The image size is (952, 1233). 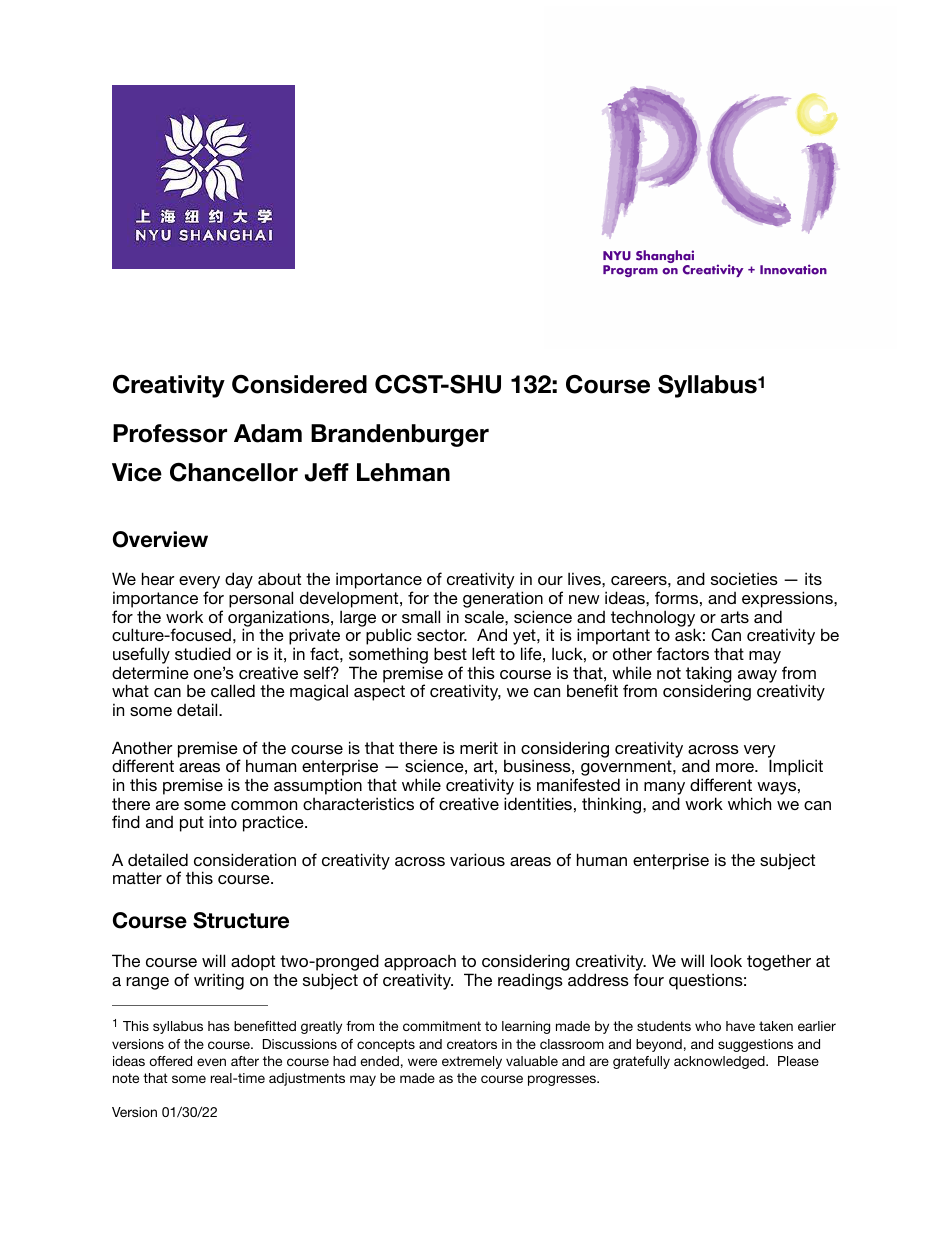 What do you see at coordinates (749, 803) in the screenshot?
I see `which` at bounding box center [749, 803].
